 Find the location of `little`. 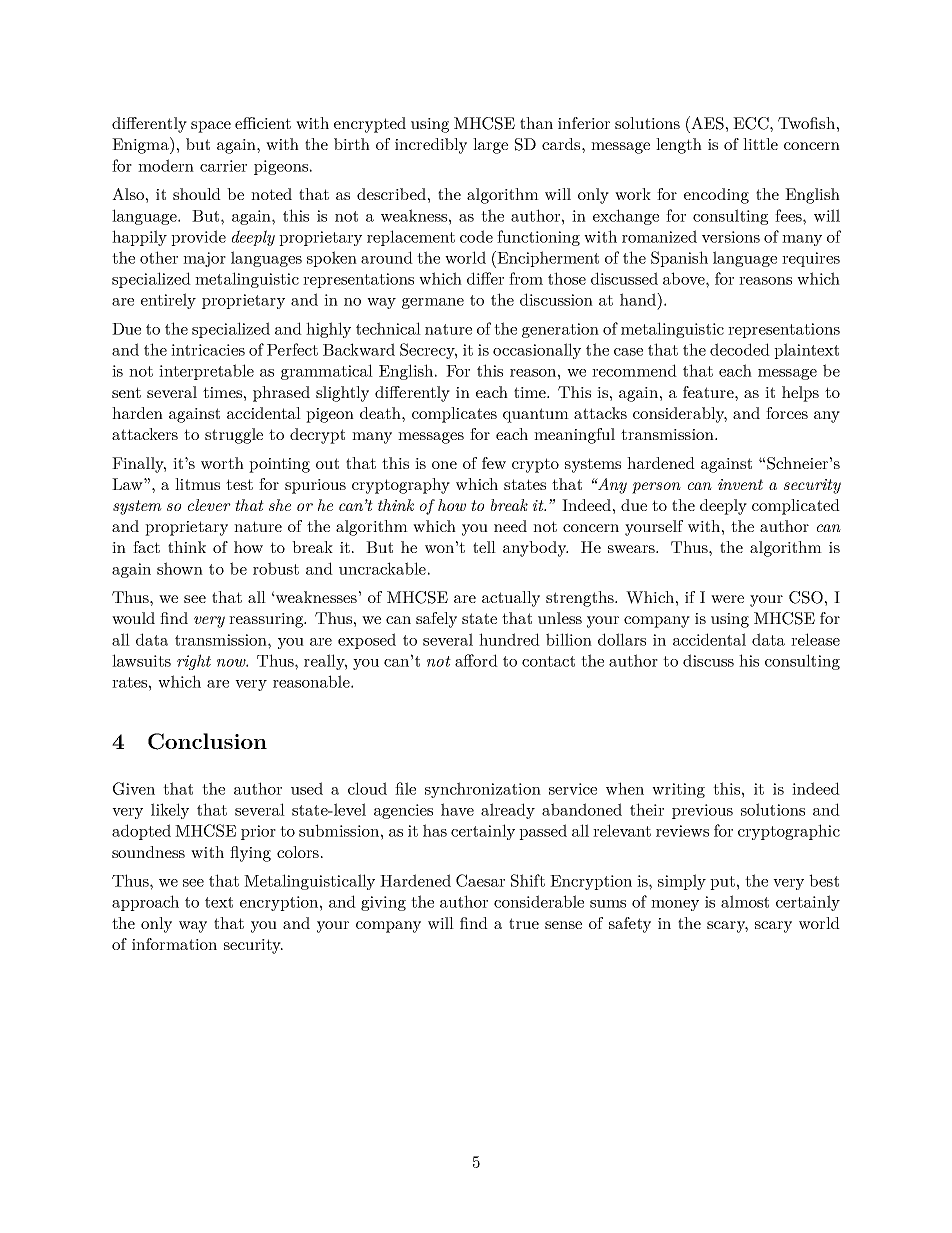

little is located at coordinates (760, 144).
